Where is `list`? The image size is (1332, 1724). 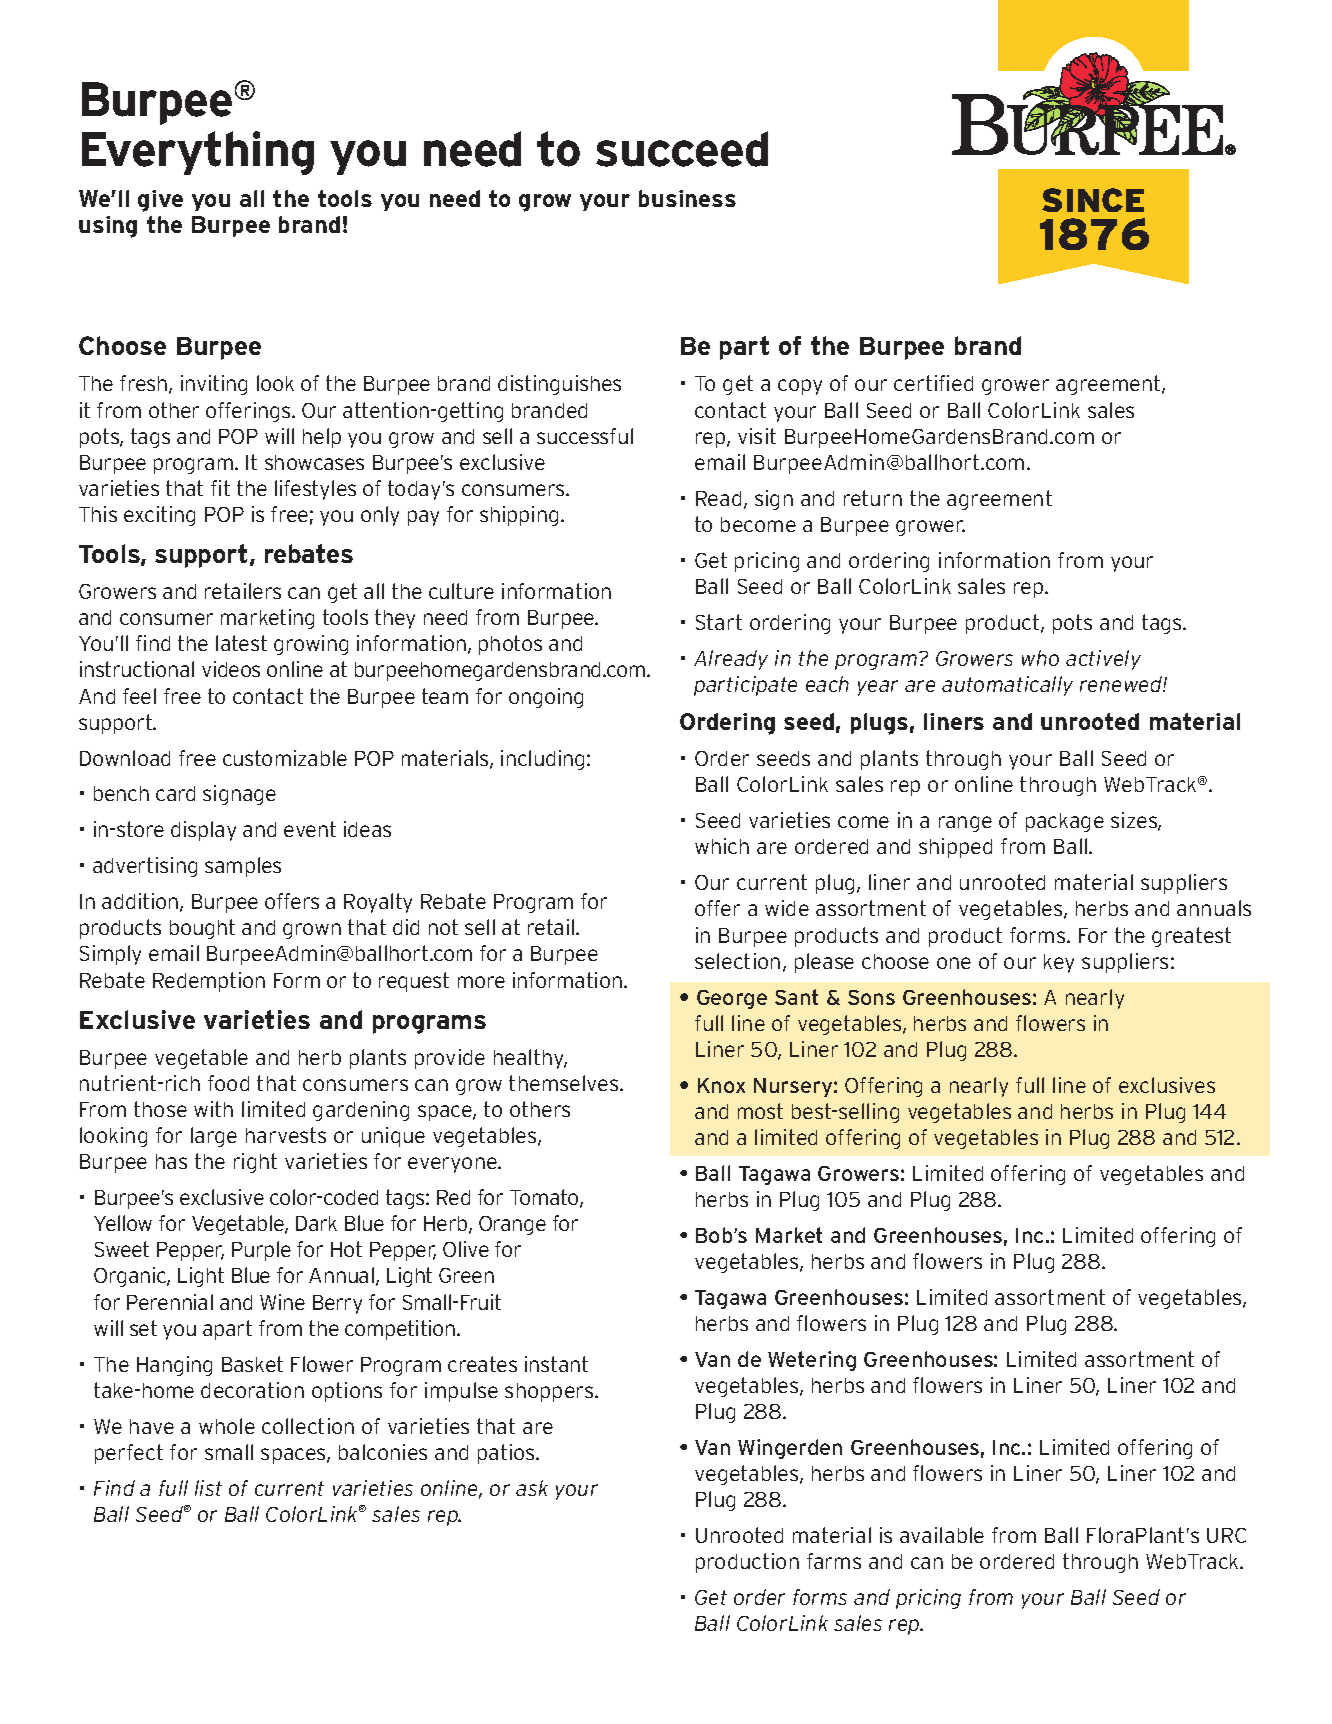
list is located at coordinates (208, 1488).
